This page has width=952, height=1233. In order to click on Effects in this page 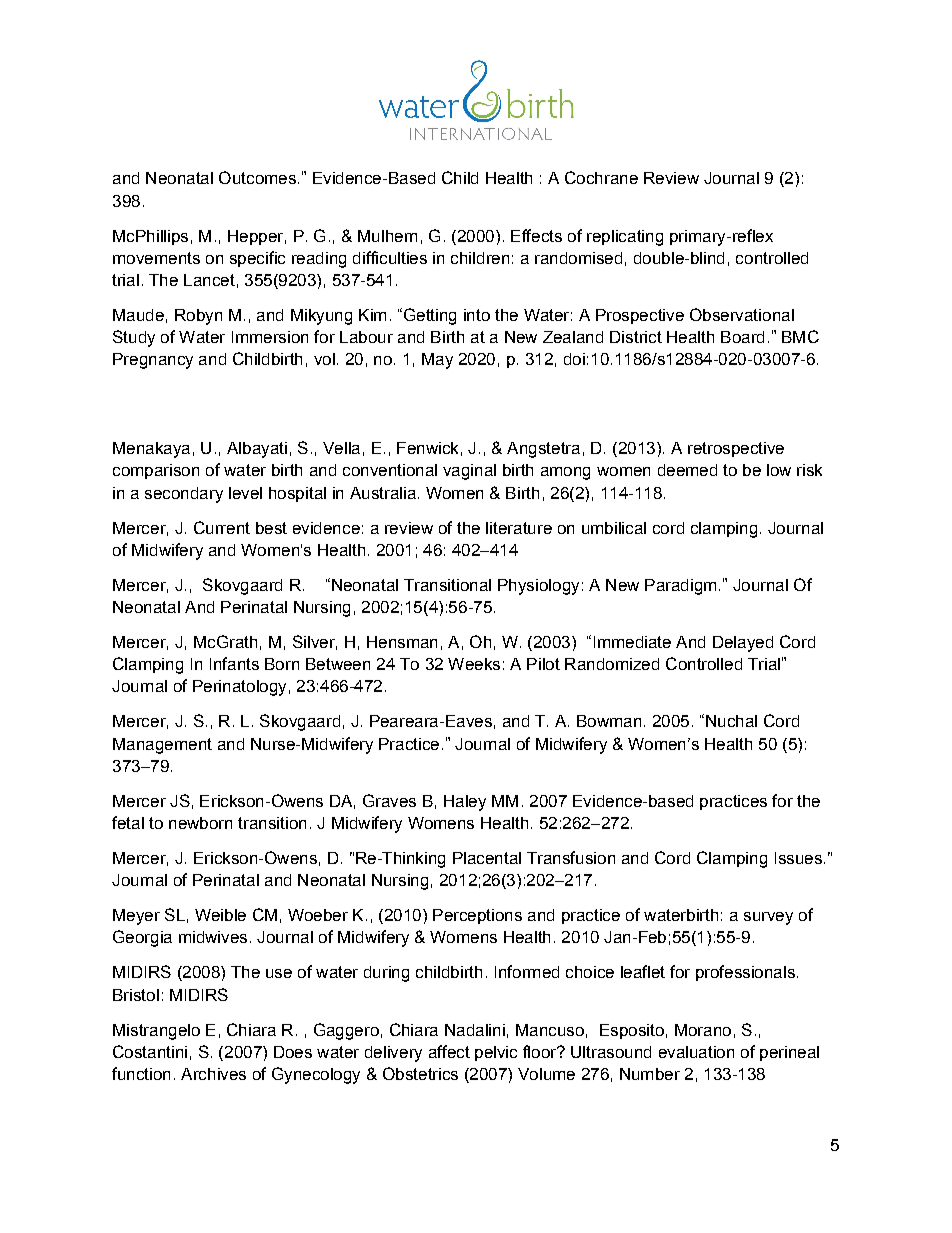, I will do `click(536, 235)`.
